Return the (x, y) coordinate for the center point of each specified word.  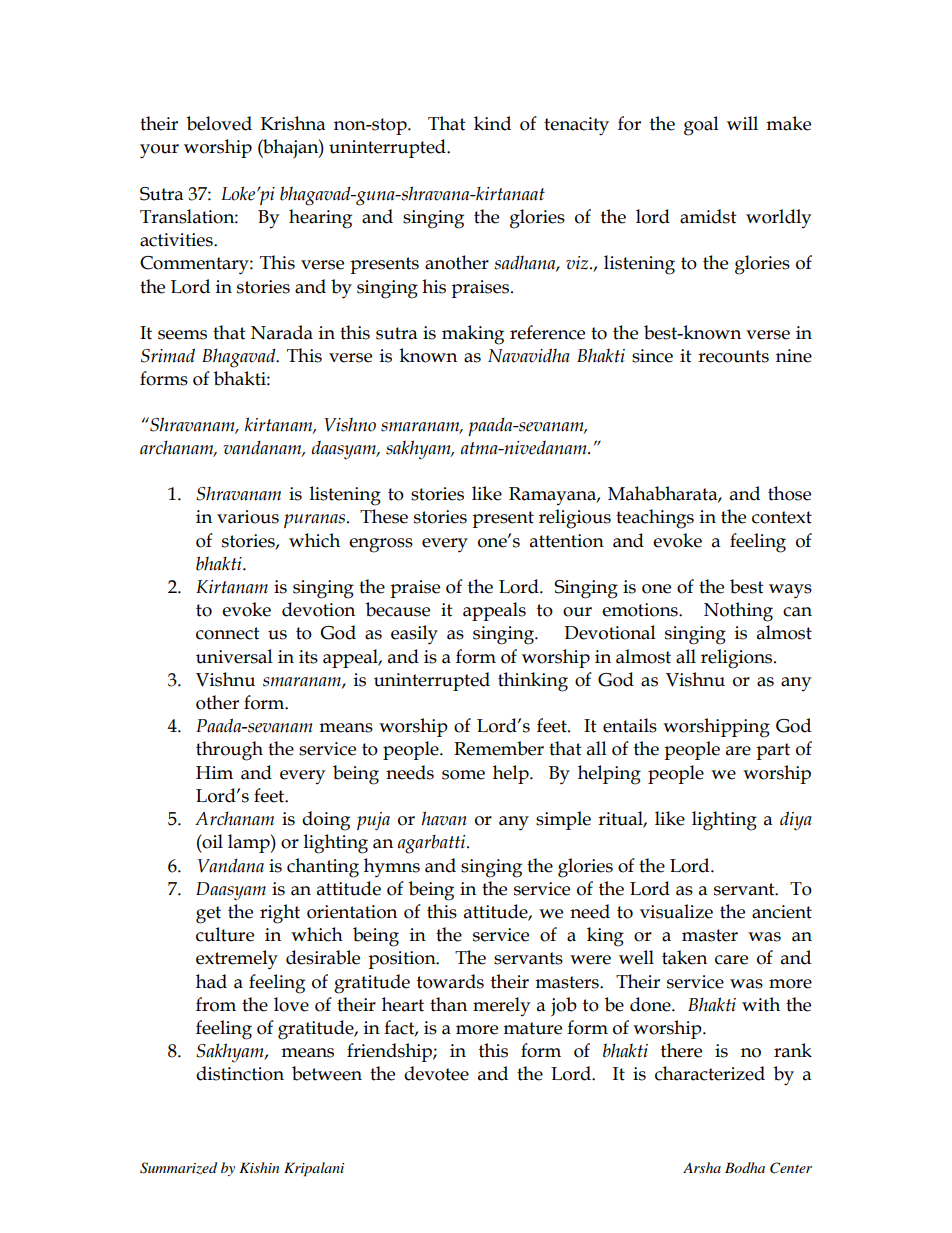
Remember (499, 748)
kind (492, 123)
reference (547, 332)
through (229, 751)
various (248, 517)
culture (225, 934)
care (731, 960)
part (773, 751)
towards (450, 981)
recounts (733, 356)
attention (567, 541)
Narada (282, 332)
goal (701, 126)
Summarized (178, 1168)
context (782, 517)
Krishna (293, 123)
